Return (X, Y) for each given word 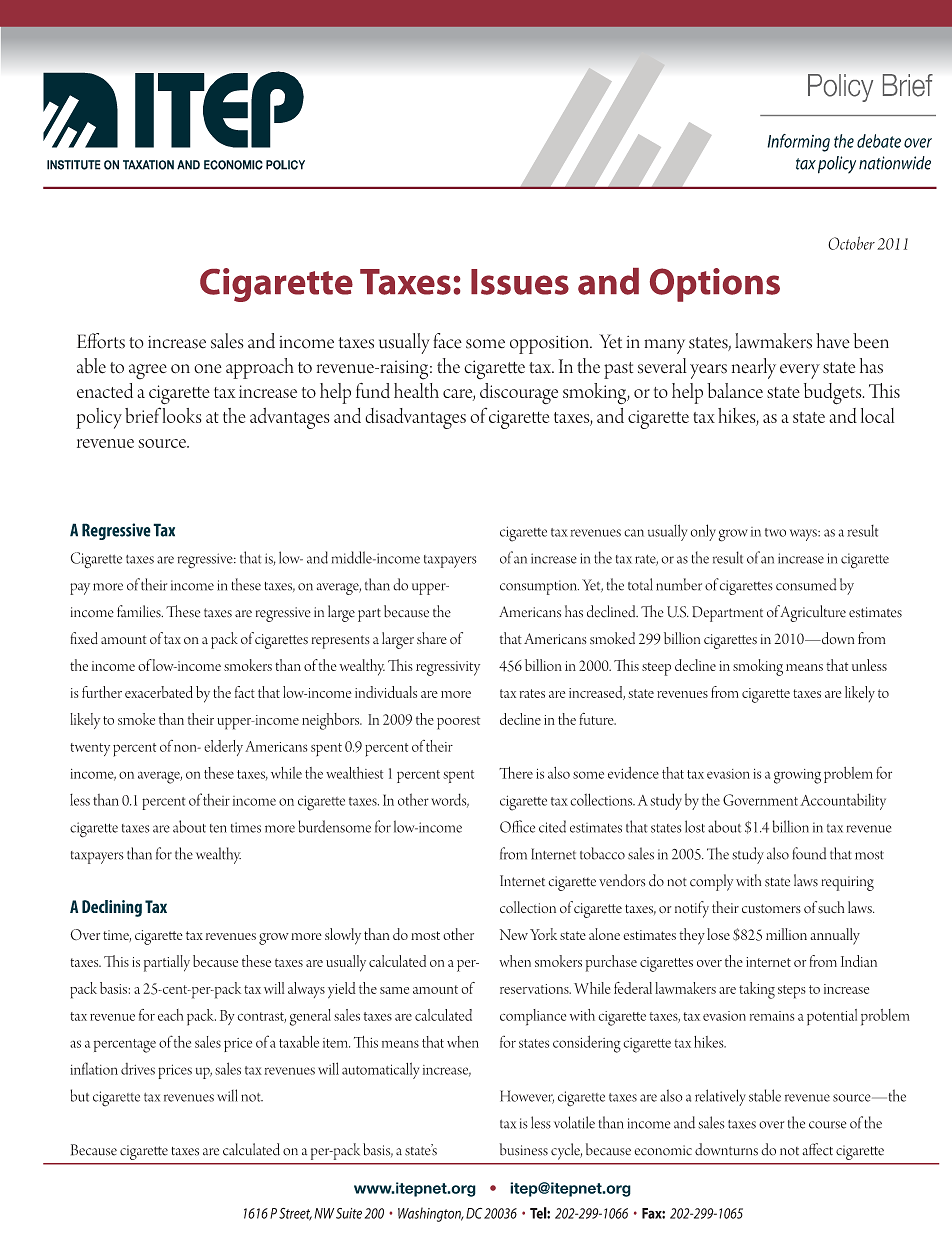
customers (771, 909)
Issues (520, 282)
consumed (806, 584)
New (514, 934)
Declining (112, 908)
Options (715, 285)
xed (88, 638)
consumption (539, 587)
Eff (89, 341)
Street (295, 1214)
